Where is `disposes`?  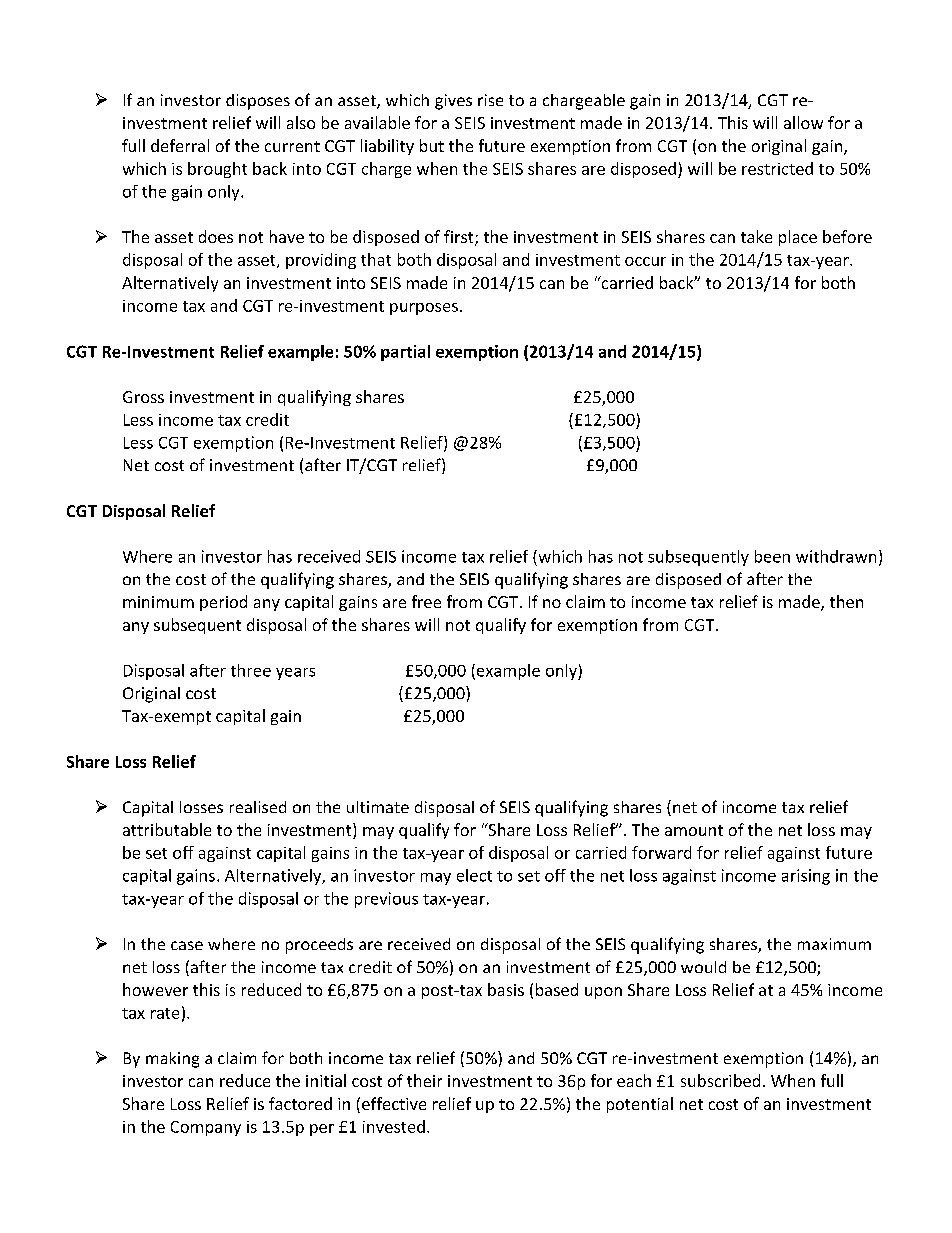 disposes is located at coordinates (258, 102).
